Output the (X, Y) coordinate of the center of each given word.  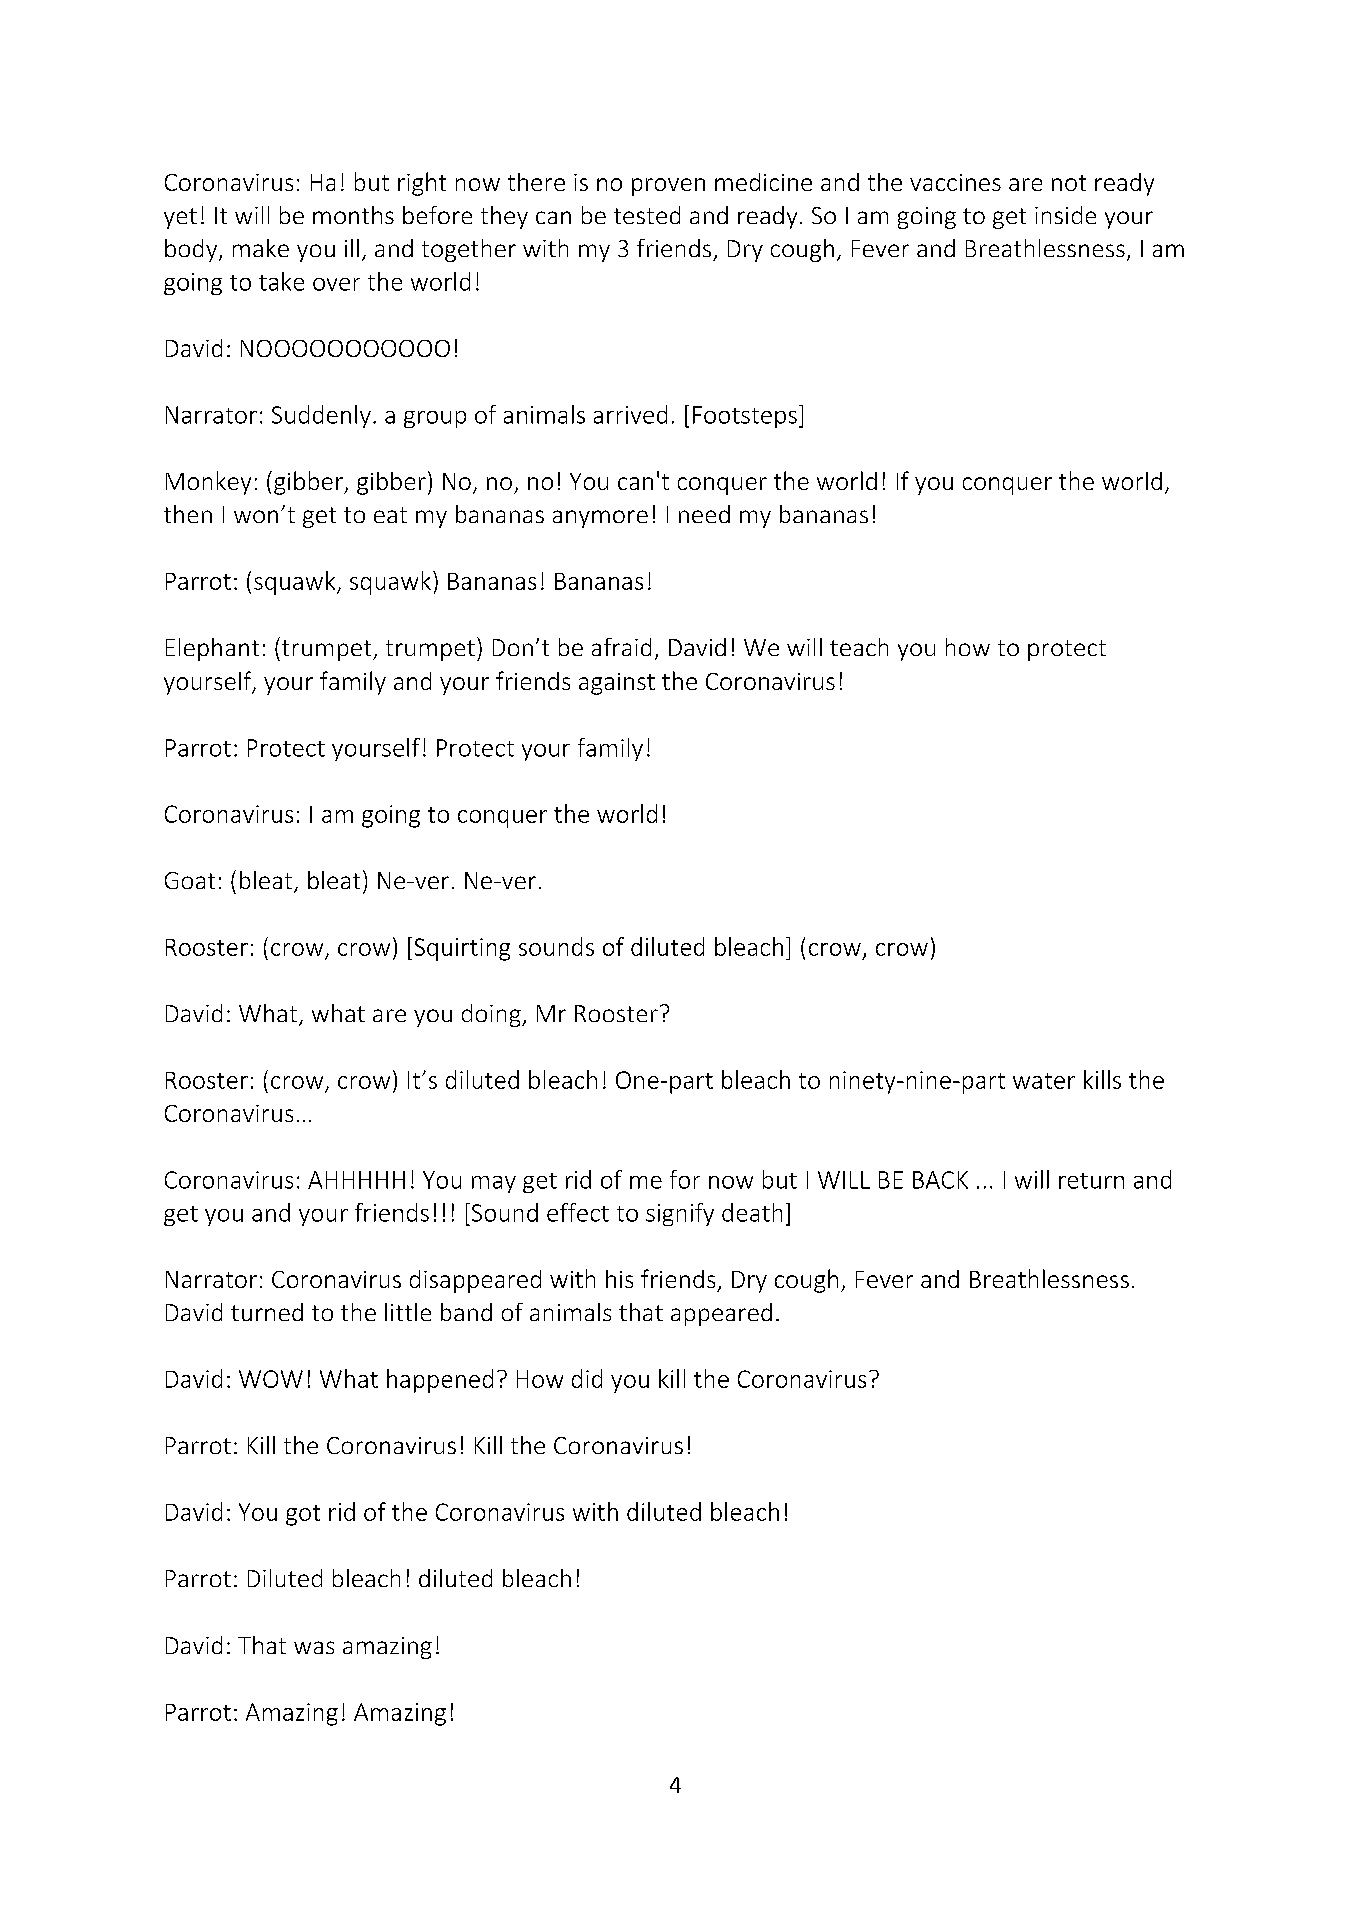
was (314, 1647)
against (617, 684)
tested (647, 215)
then (188, 514)
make (261, 248)
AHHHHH (356, 1180)
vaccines (955, 182)
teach (859, 647)
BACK (940, 1180)
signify (680, 1214)
